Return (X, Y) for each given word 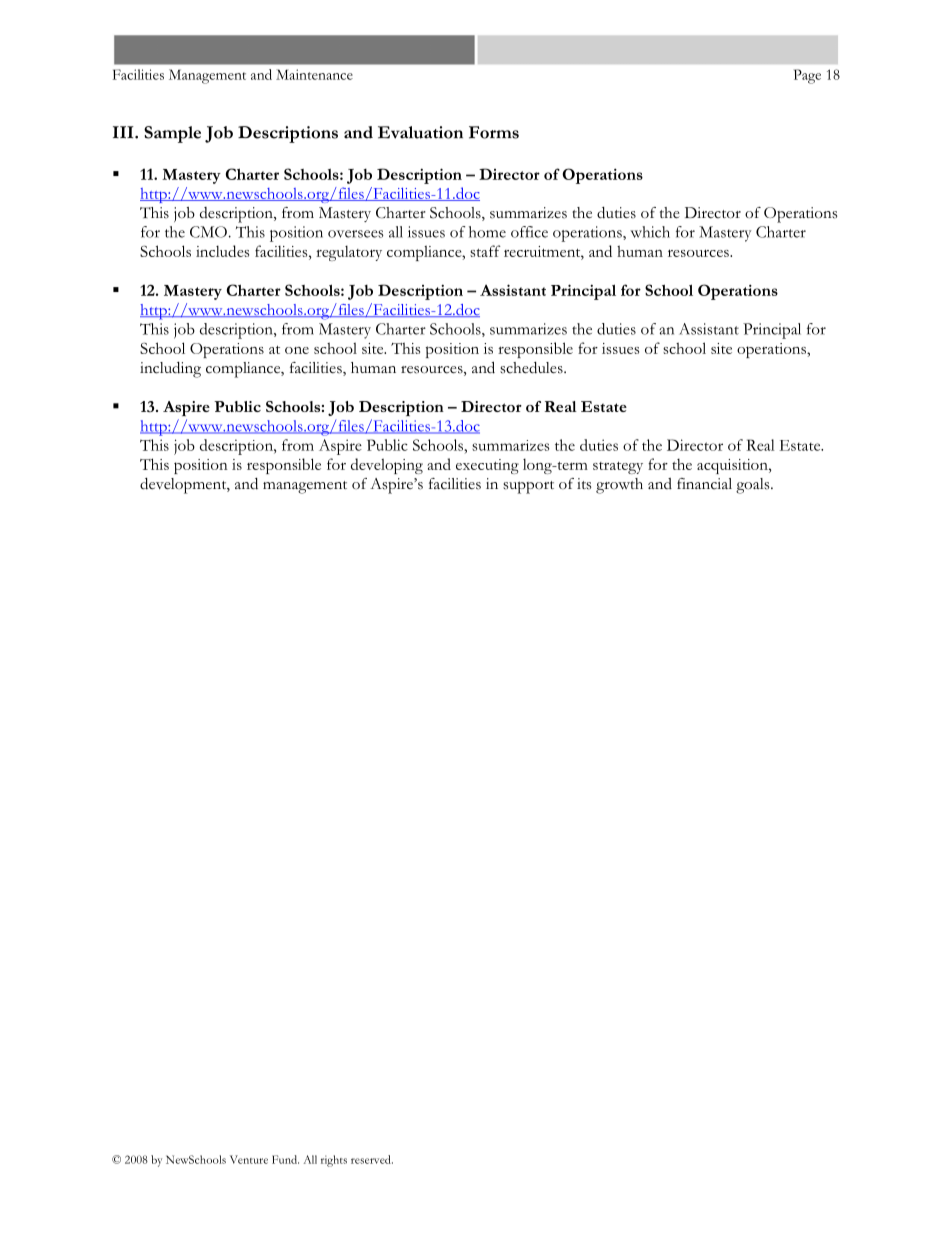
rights (334, 1161)
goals (754, 486)
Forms (494, 132)
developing (387, 466)
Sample (172, 134)
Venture (249, 1159)
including (170, 370)
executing (487, 466)
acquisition (733, 466)
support (528, 487)
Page (807, 76)
